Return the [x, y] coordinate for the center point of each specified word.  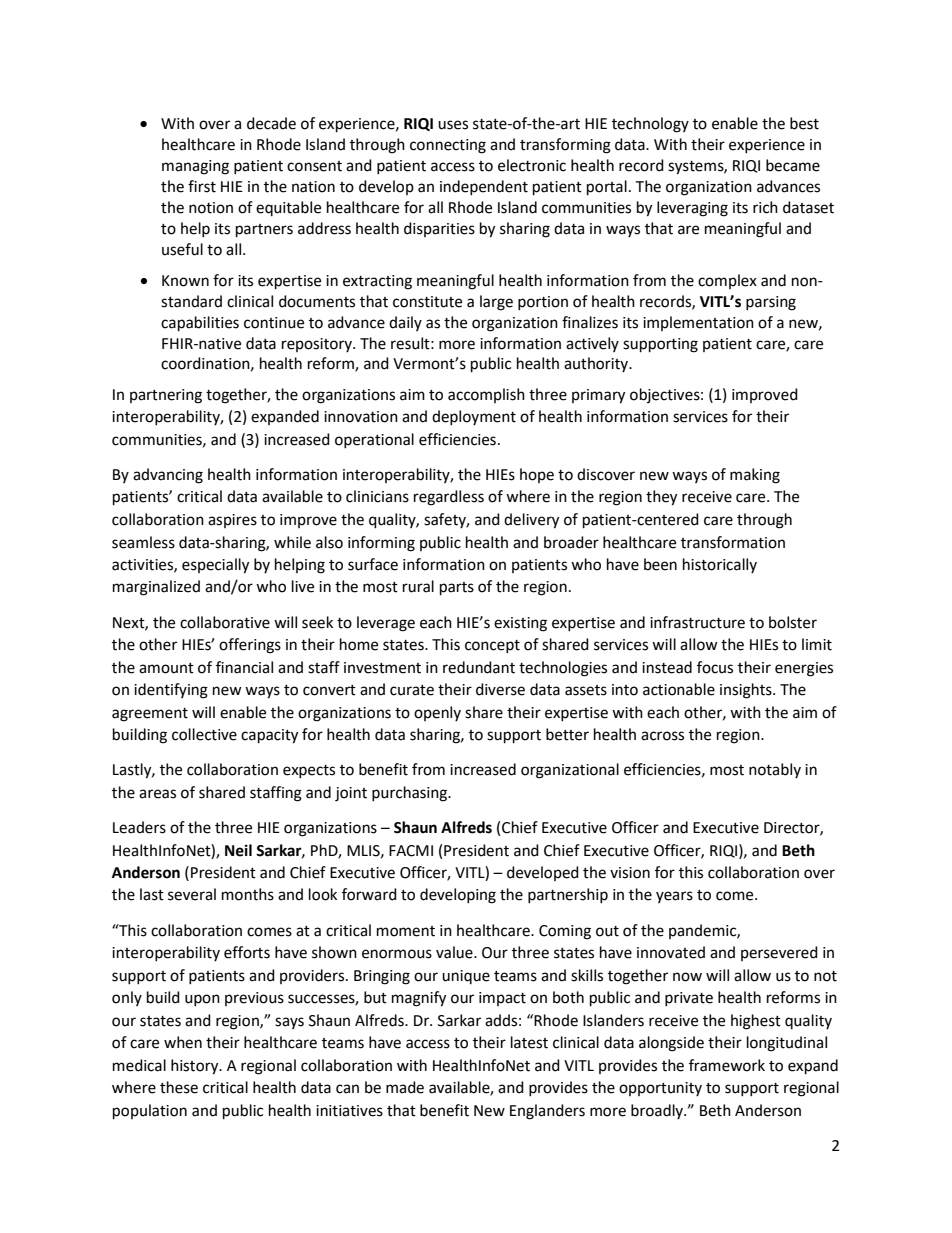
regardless [449, 498]
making [755, 476]
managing [195, 167]
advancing [168, 476]
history [196, 1067]
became [793, 165]
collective [204, 734]
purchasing [411, 794]
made [405, 1087]
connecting [448, 146]
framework [727, 1065]
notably [775, 770]
